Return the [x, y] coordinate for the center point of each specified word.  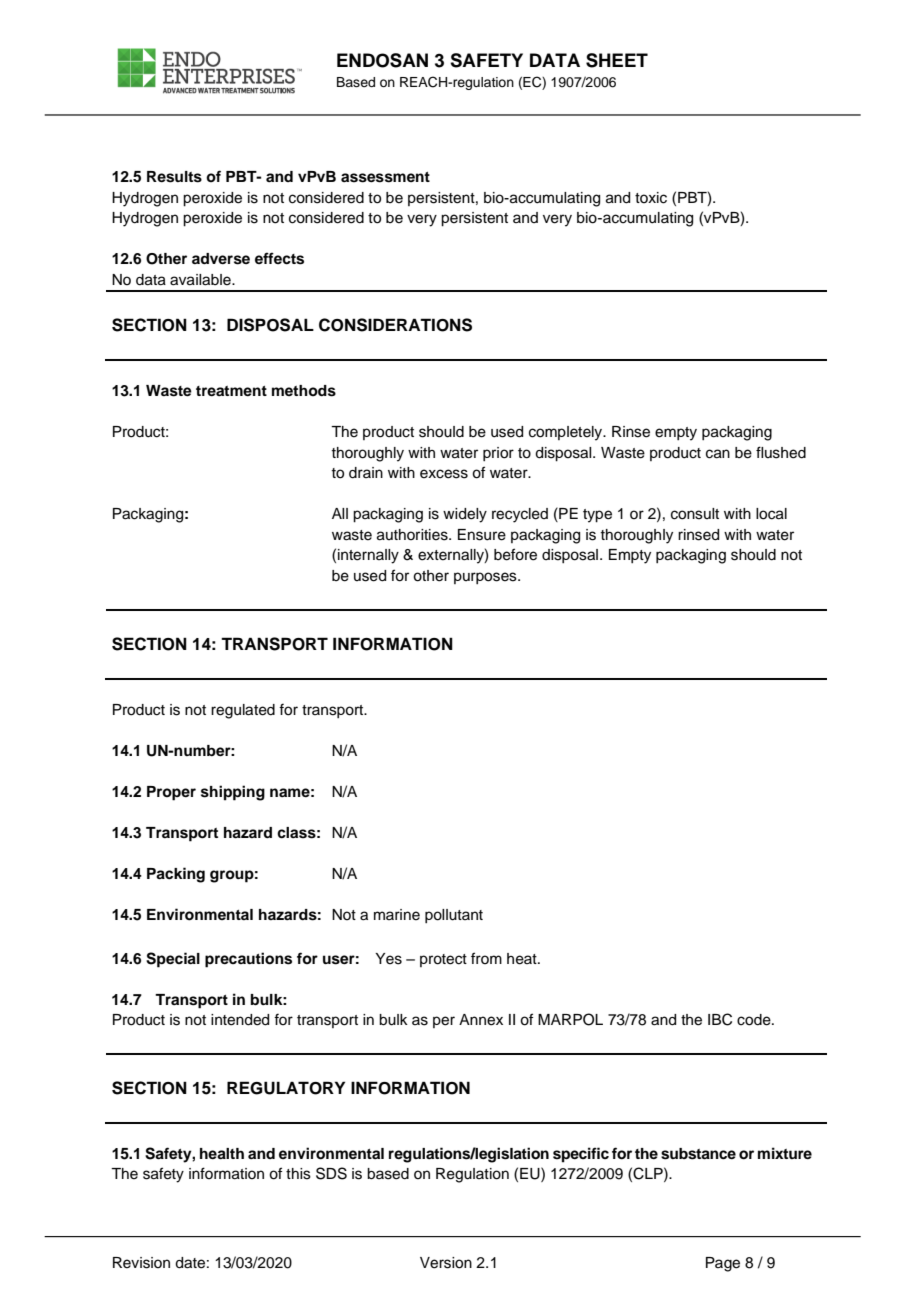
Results [174, 177]
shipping [233, 793]
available [201, 280]
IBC [720, 1019]
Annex [481, 1020]
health [222, 1154]
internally [368, 556]
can [718, 454]
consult [695, 514]
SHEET [617, 60]
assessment [385, 177]
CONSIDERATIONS [395, 325]
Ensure [482, 535]
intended [240, 1020]
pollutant [454, 916]
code [755, 1020]
